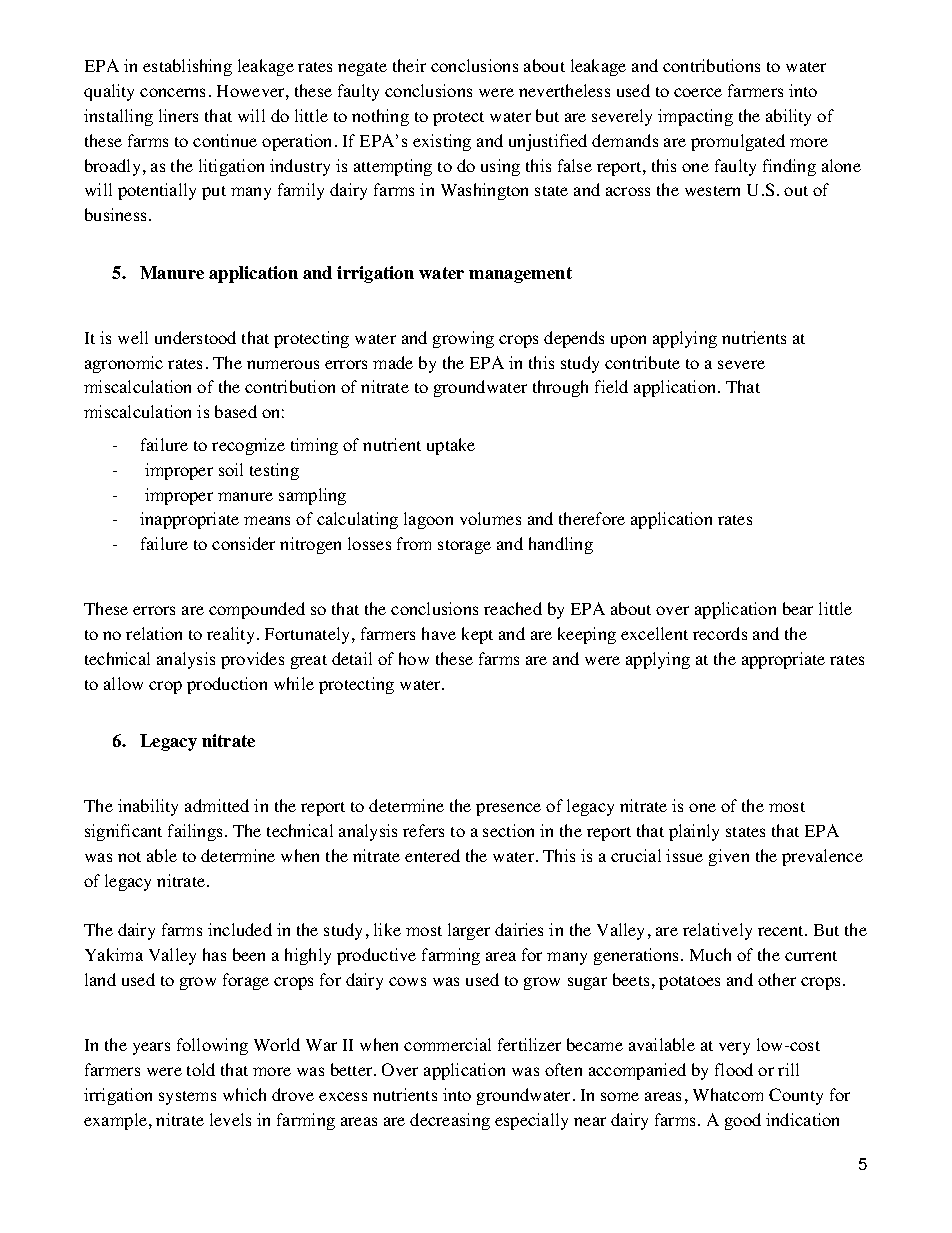 This screenshot has width=952, height=1233. What do you see at coordinates (154, 633) in the screenshot?
I see `relation` at bounding box center [154, 633].
